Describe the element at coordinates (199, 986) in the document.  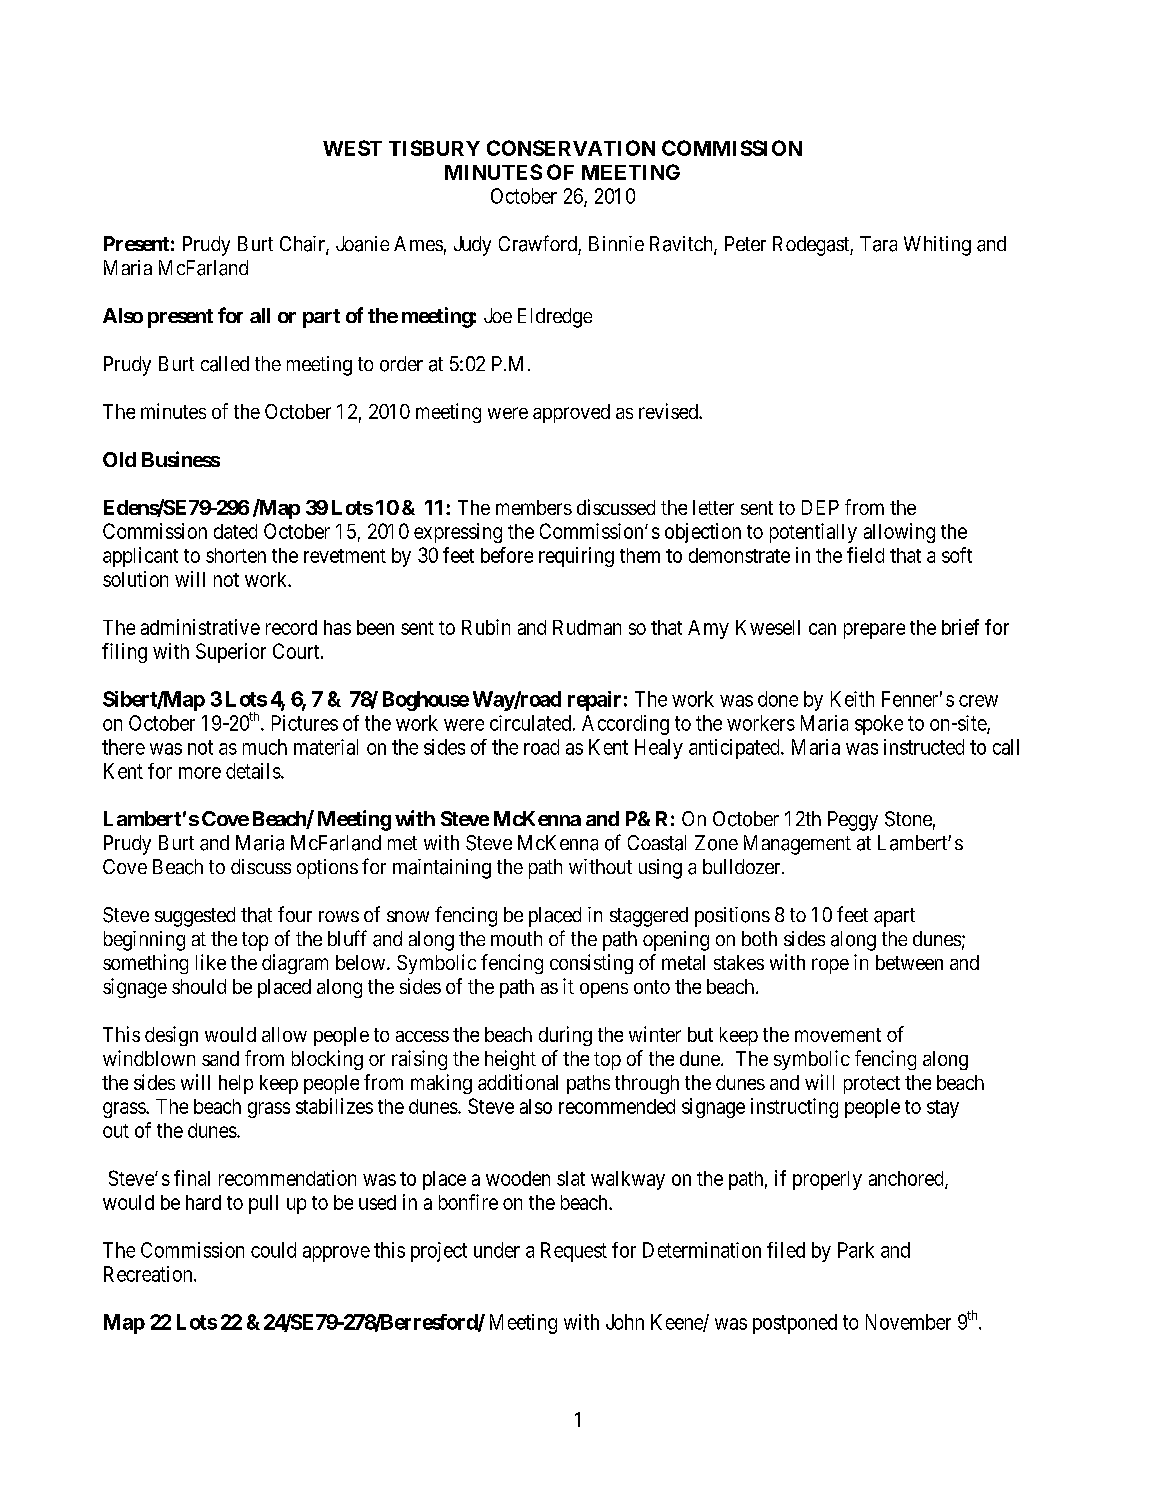
I see `should` at that location.
